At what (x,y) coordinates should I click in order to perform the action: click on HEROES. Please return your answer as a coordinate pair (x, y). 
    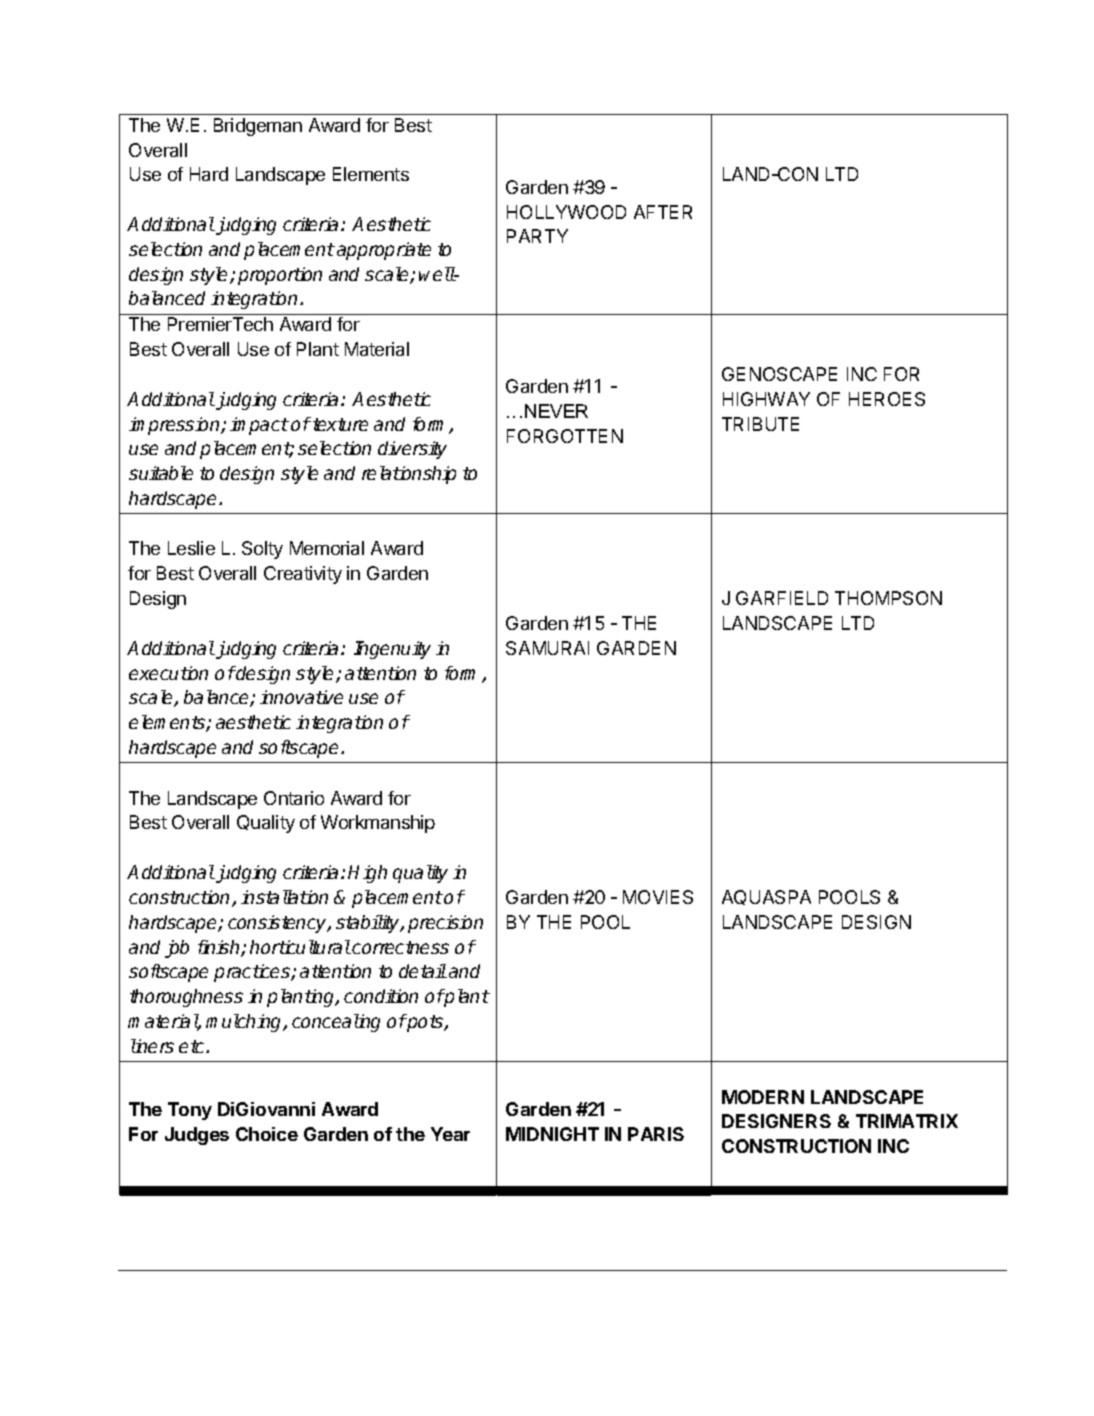
    Looking at the image, I should click on (887, 399).
